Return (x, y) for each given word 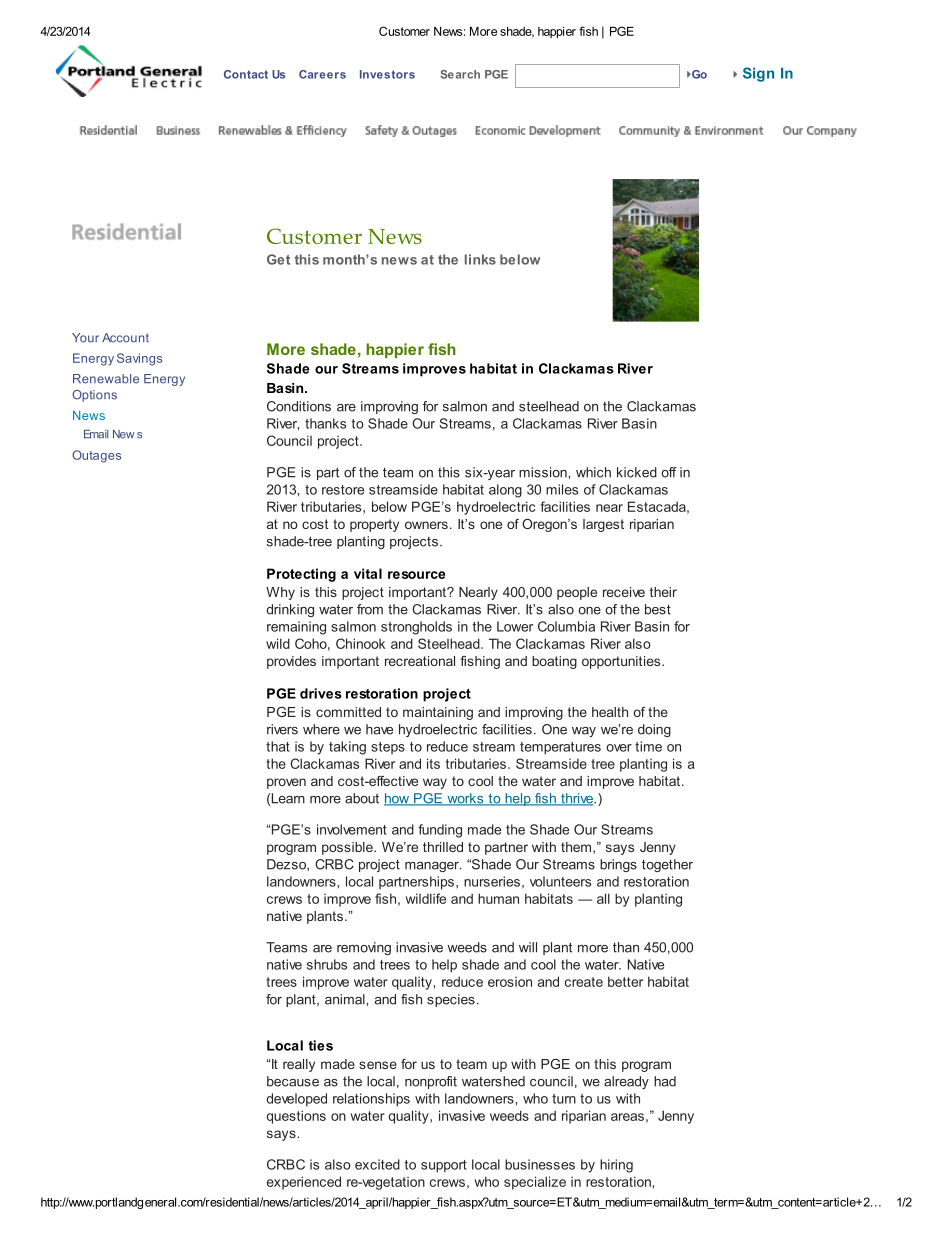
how (398, 799)
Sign (758, 74)
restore (343, 490)
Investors (387, 74)
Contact (246, 74)
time (648, 746)
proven (286, 783)
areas (627, 1117)
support (444, 1166)
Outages (96, 456)
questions (296, 1117)
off (669, 472)
